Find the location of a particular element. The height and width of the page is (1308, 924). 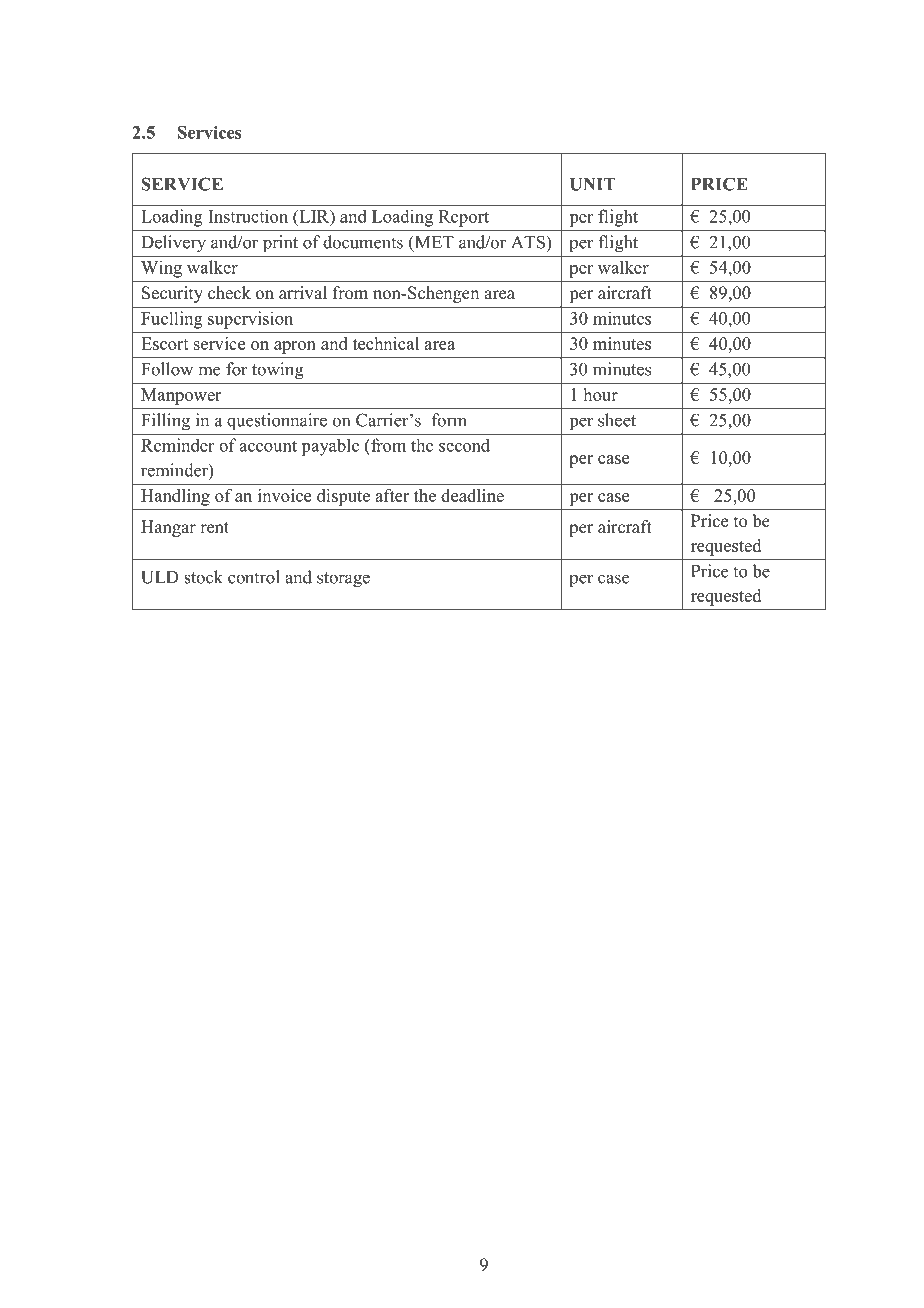

Instruction is located at coordinates (248, 216).
